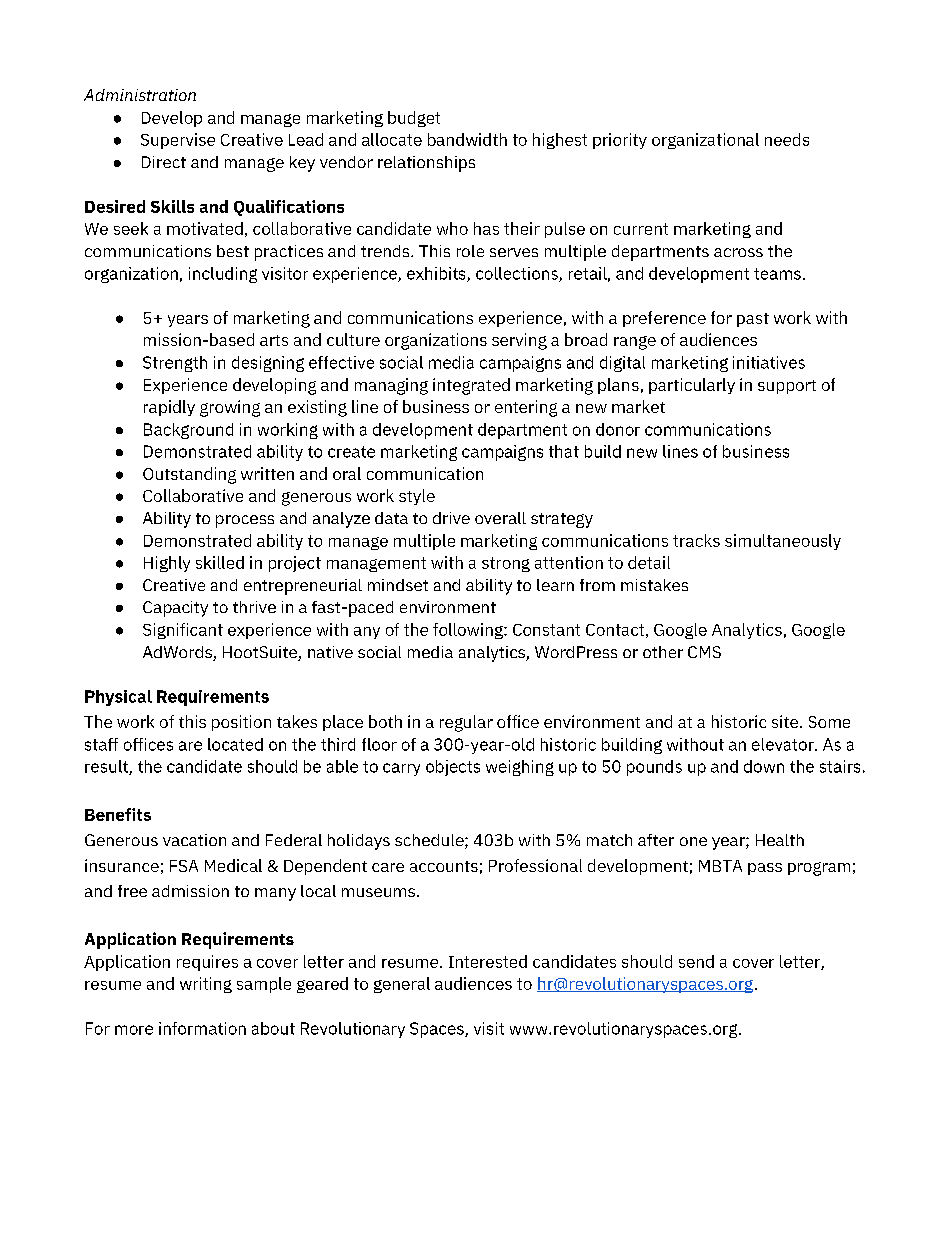  What do you see at coordinates (787, 139) in the page?
I see `needs` at bounding box center [787, 139].
